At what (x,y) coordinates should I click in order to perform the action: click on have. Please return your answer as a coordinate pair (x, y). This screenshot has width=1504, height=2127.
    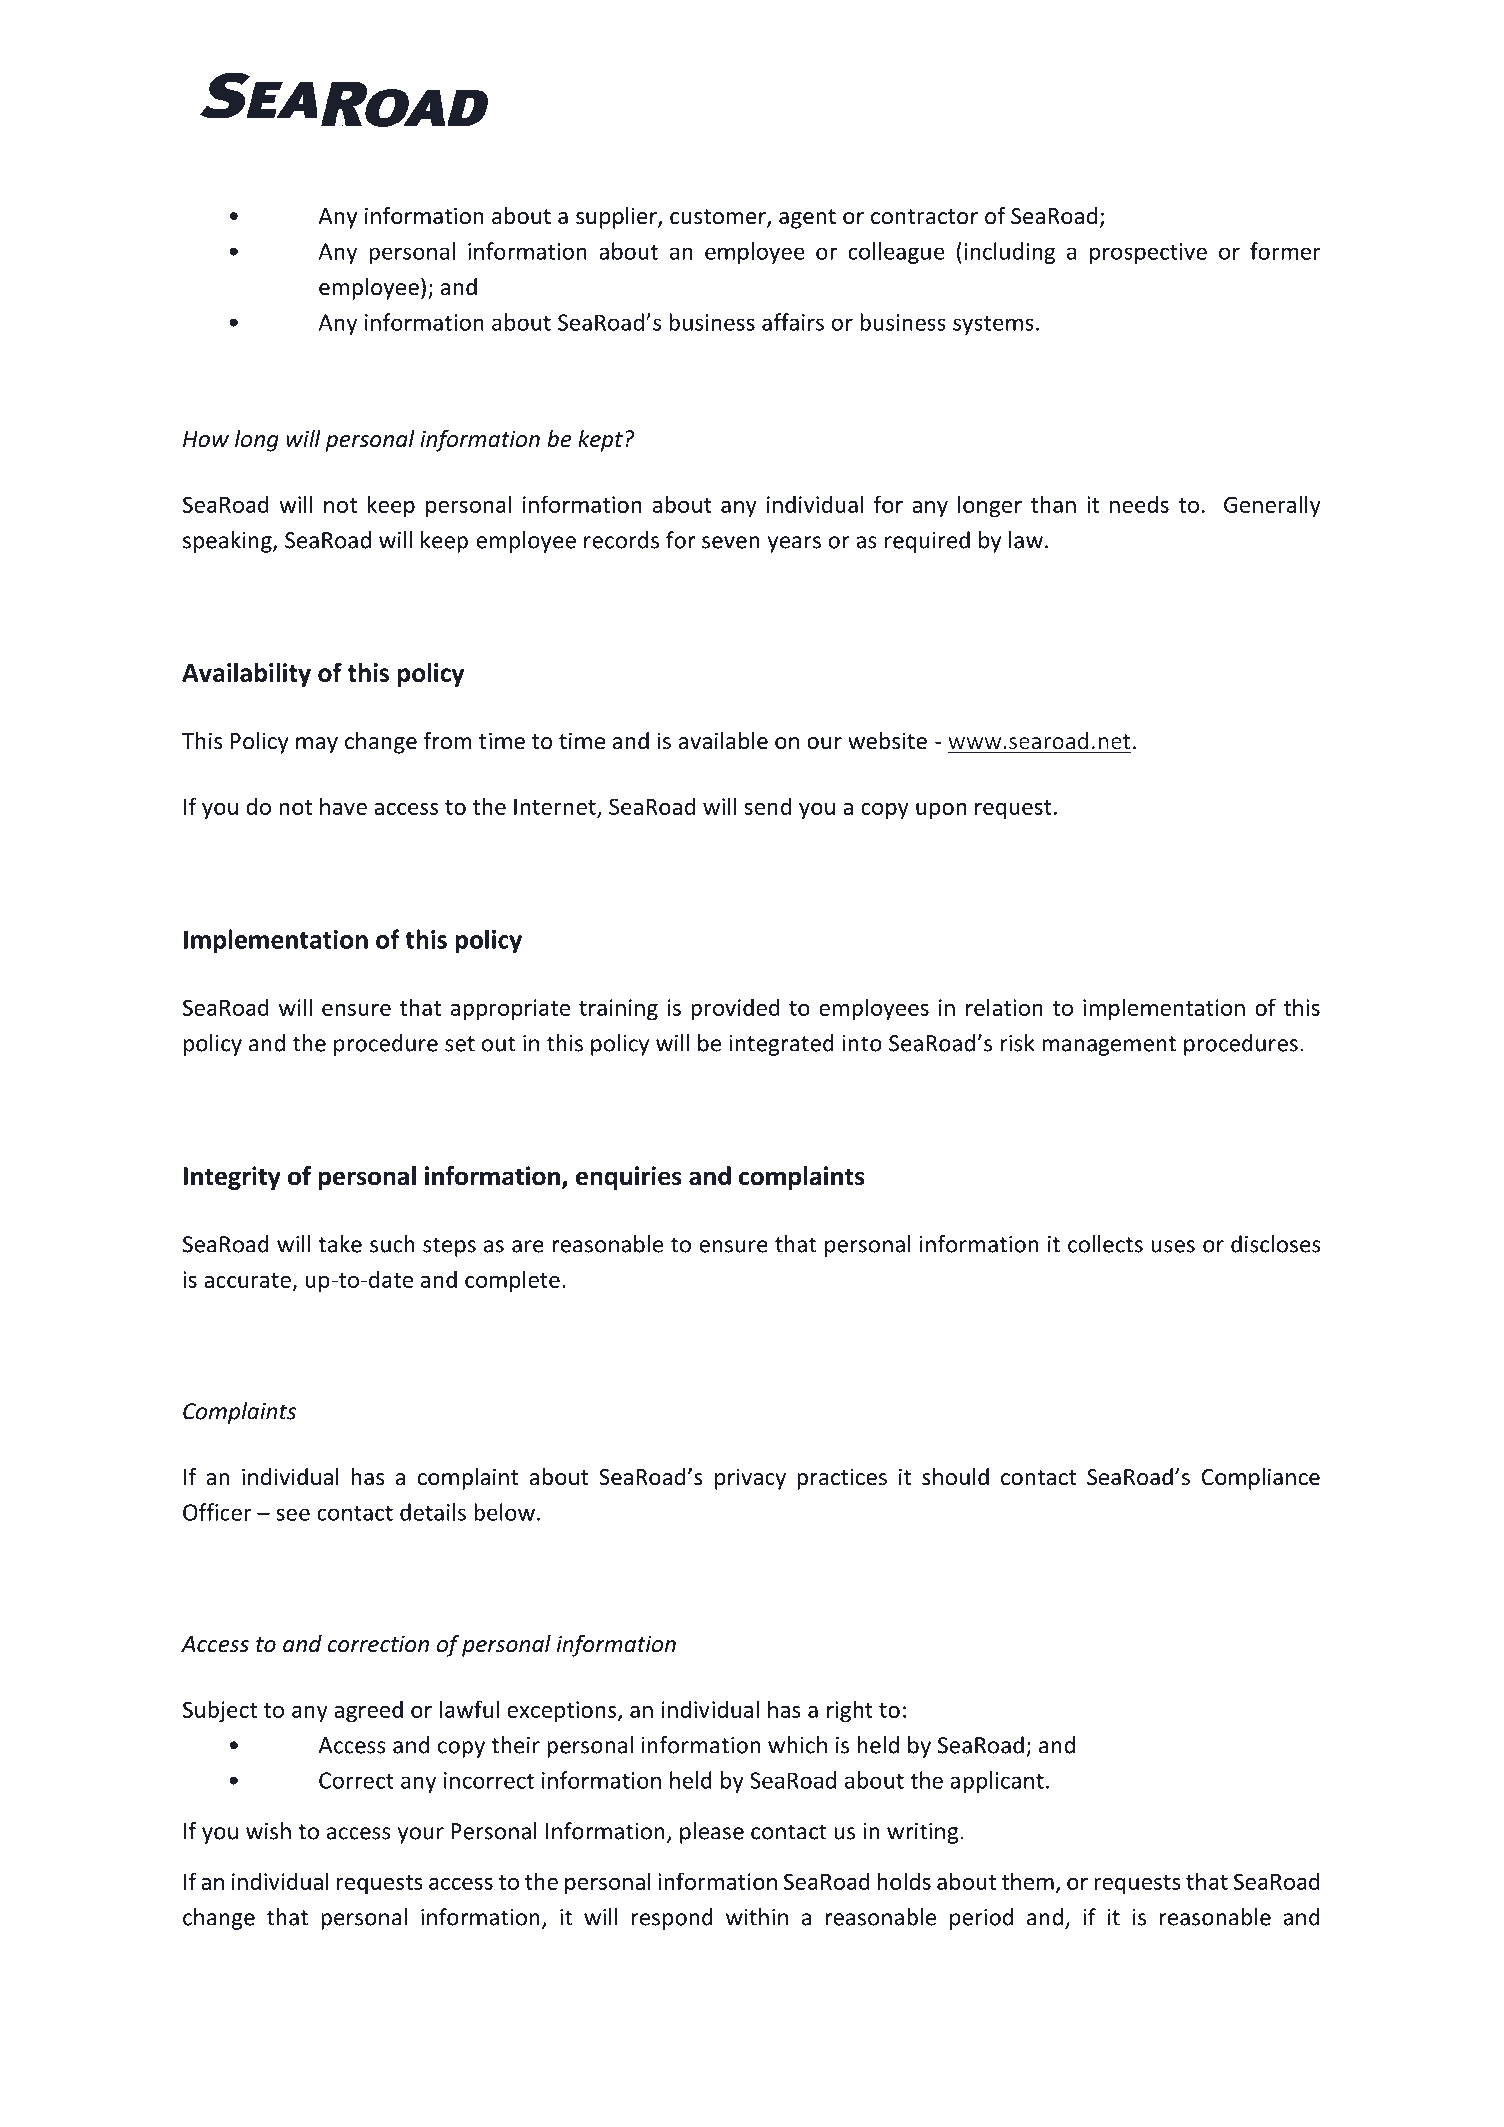
    Looking at the image, I should click on (343, 806).
